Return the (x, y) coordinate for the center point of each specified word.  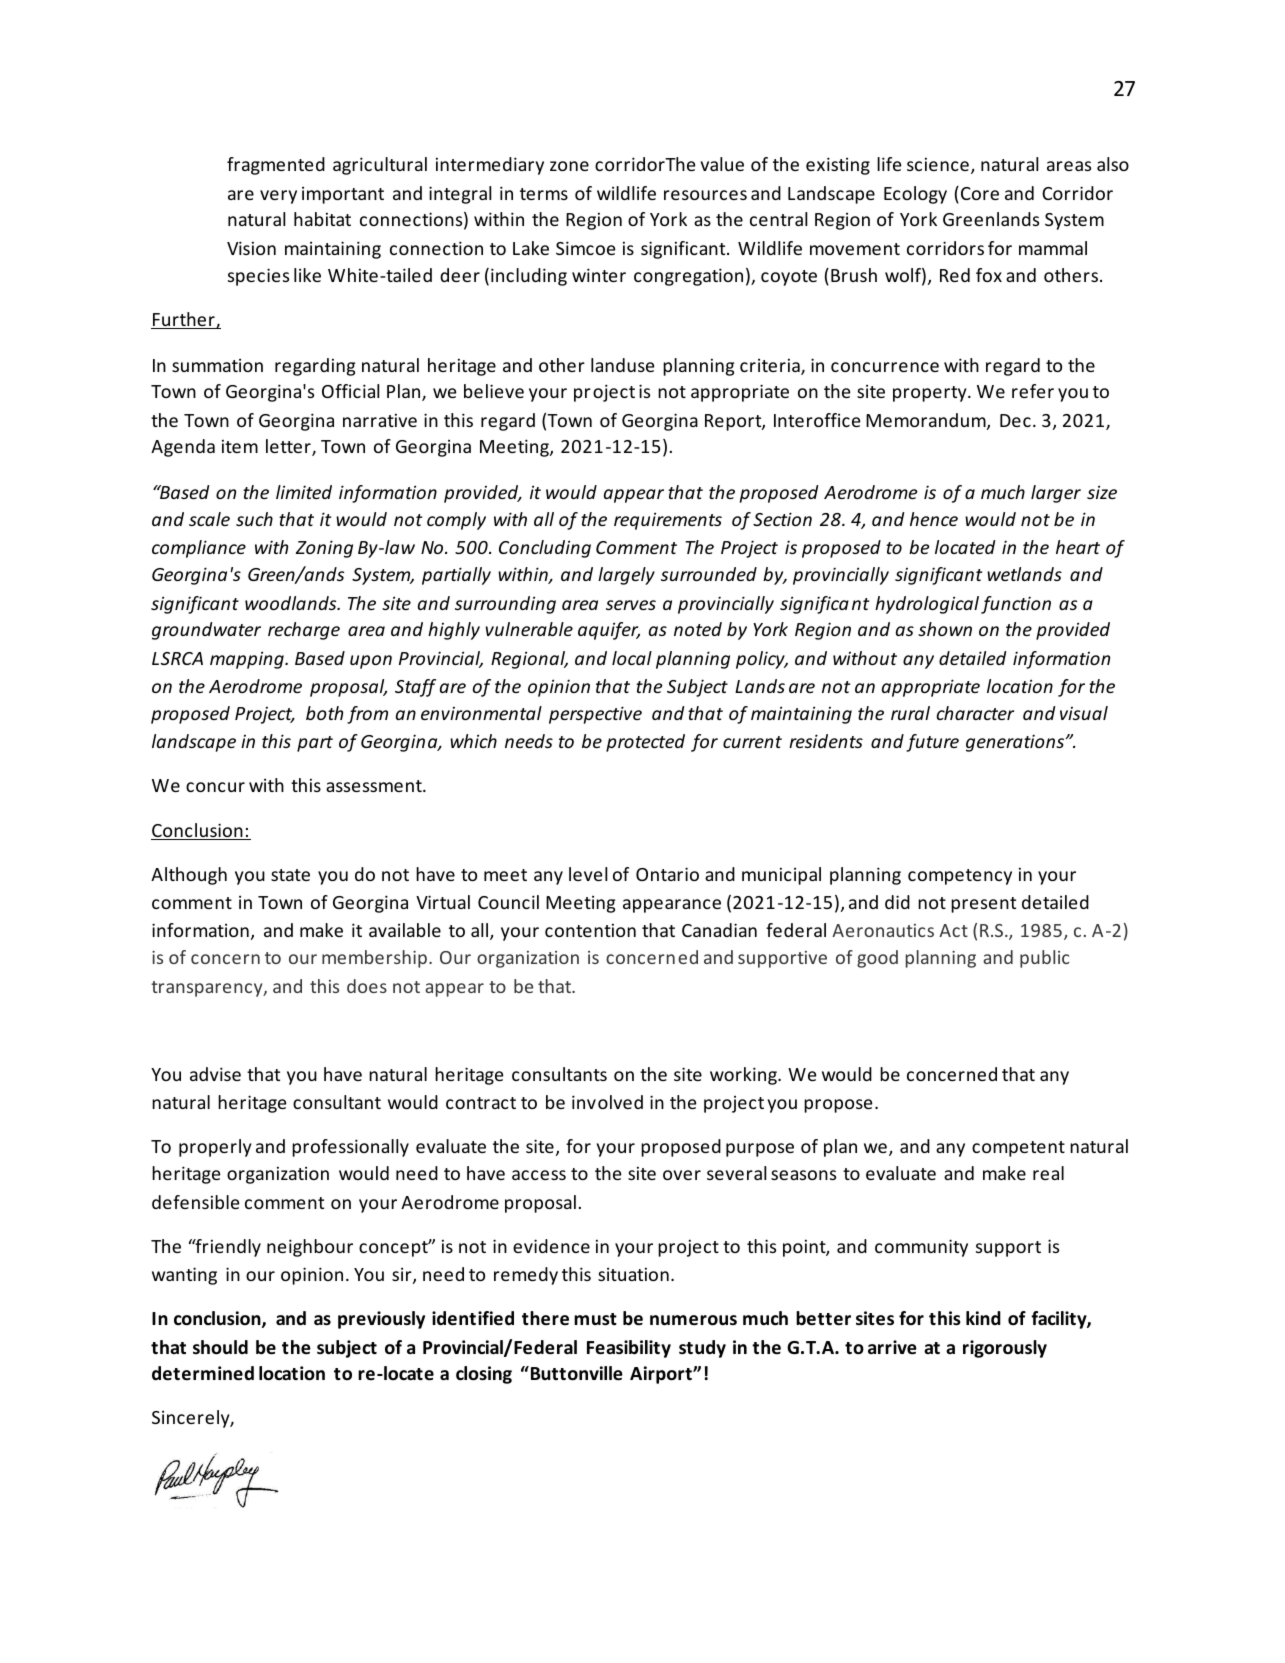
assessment (375, 786)
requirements (668, 521)
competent (1018, 1149)
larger (1056, 494)
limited (304, 492)
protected (645, 743)
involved (607, 1102)
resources (705, 195)
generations (1016, 743)
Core (980, 193)
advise (215, 1074)
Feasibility (629, 1349)
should (220, 1347)
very (278, 197)
